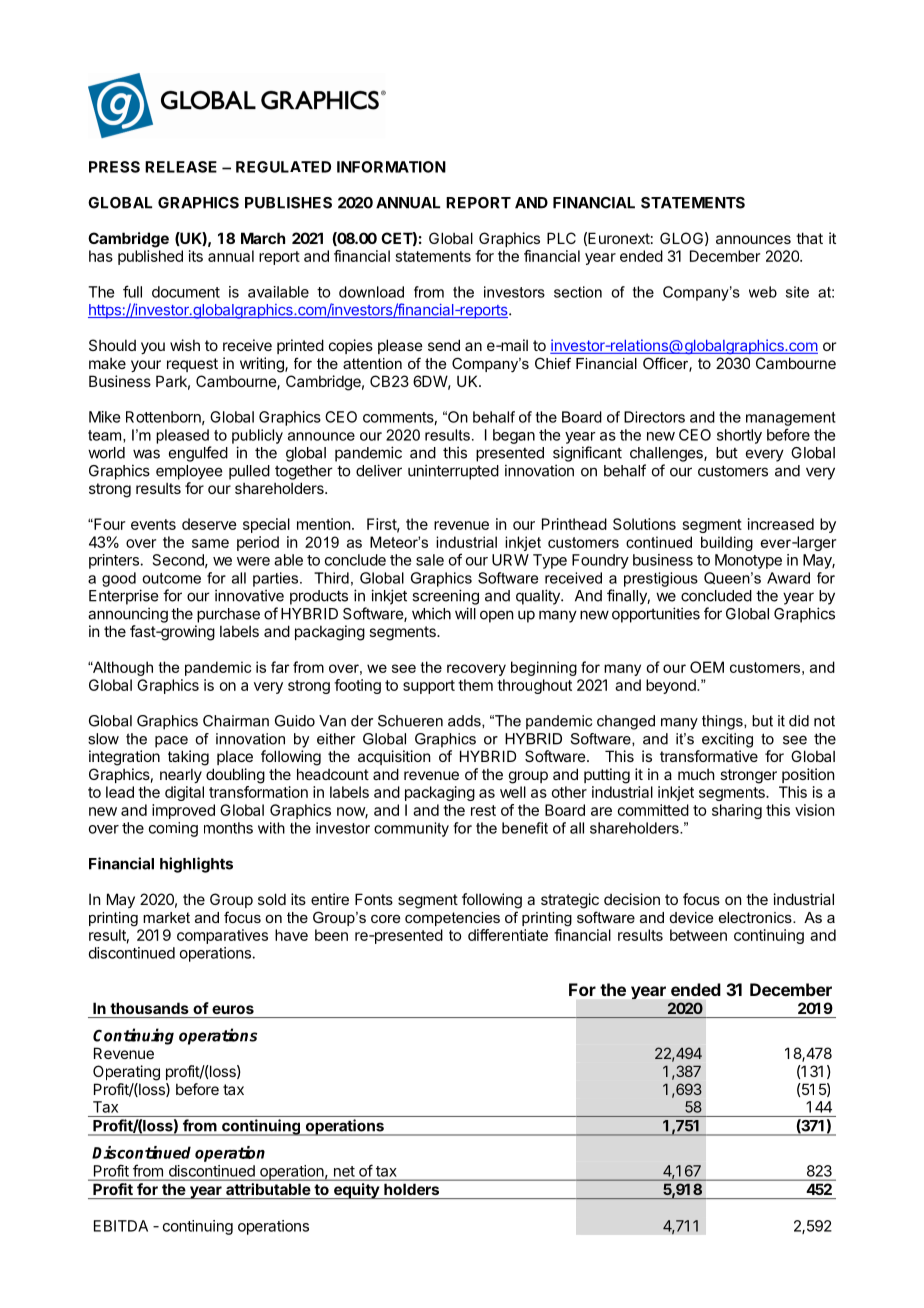  Describe the element at coordinates (809, 238) in the screenshot. I see `that` at that location.
